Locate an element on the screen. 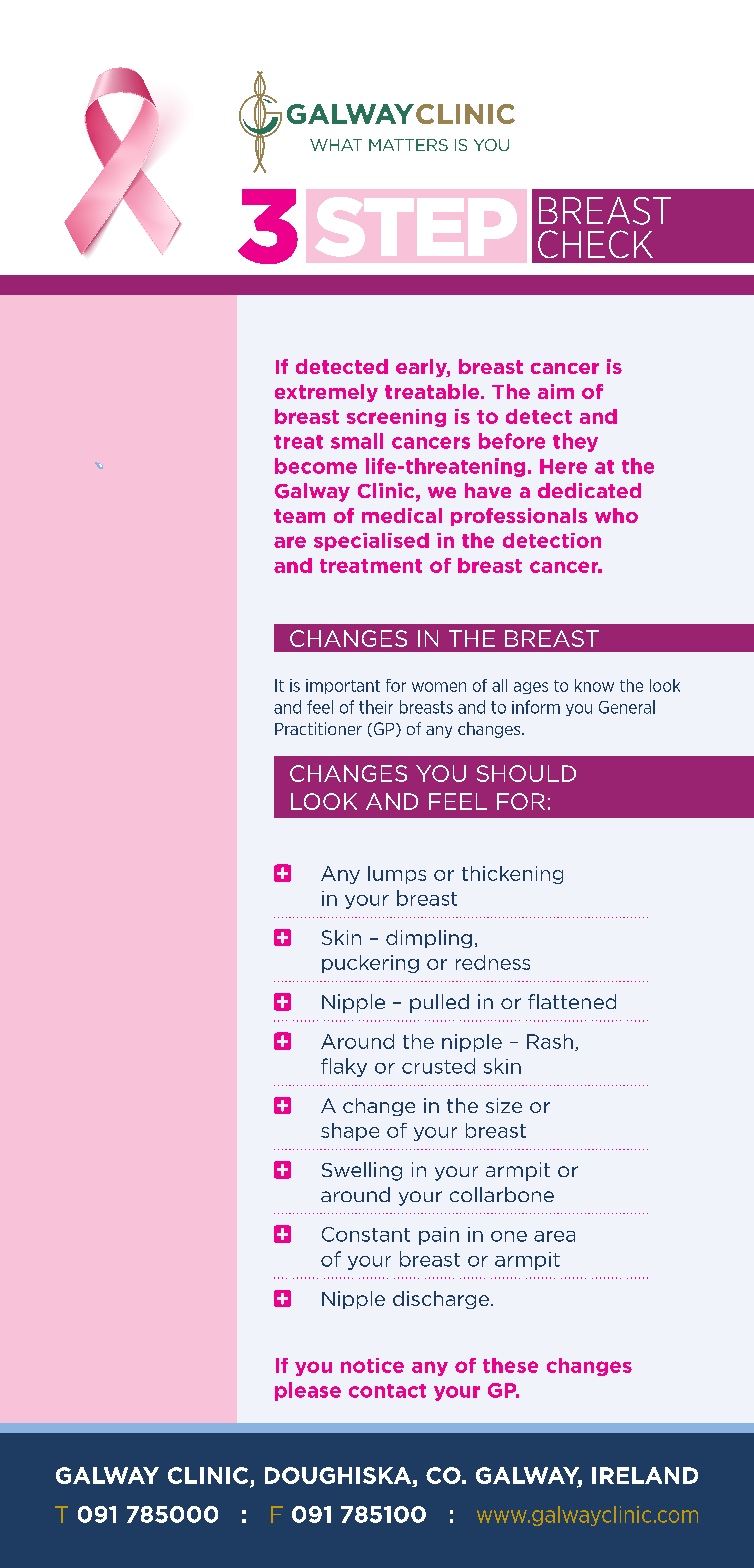  General is located at coordinates (627, 707).
